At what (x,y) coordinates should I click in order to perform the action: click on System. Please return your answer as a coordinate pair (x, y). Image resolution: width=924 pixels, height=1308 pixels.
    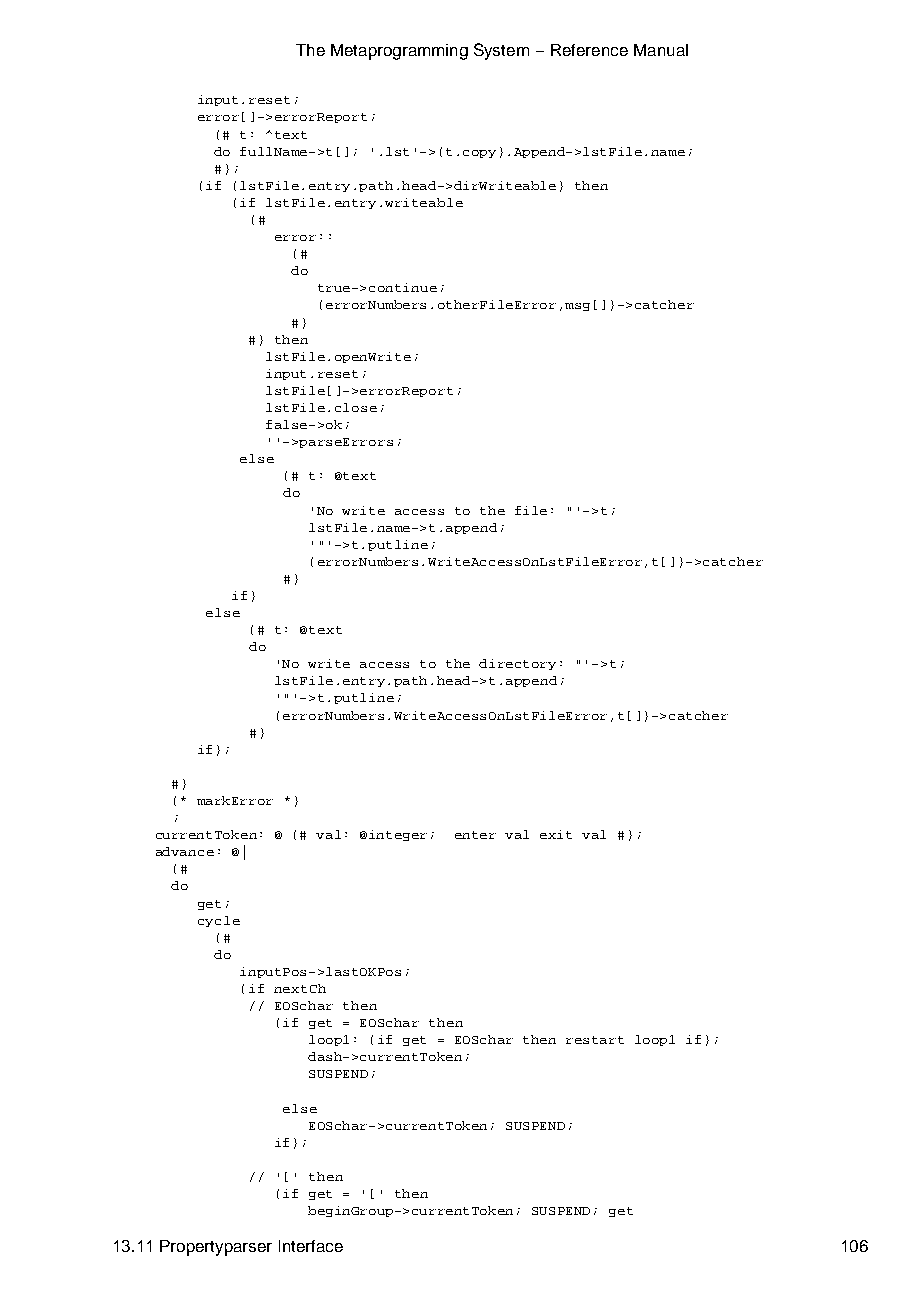
    Looking at the image, I should click on (501, 51).
